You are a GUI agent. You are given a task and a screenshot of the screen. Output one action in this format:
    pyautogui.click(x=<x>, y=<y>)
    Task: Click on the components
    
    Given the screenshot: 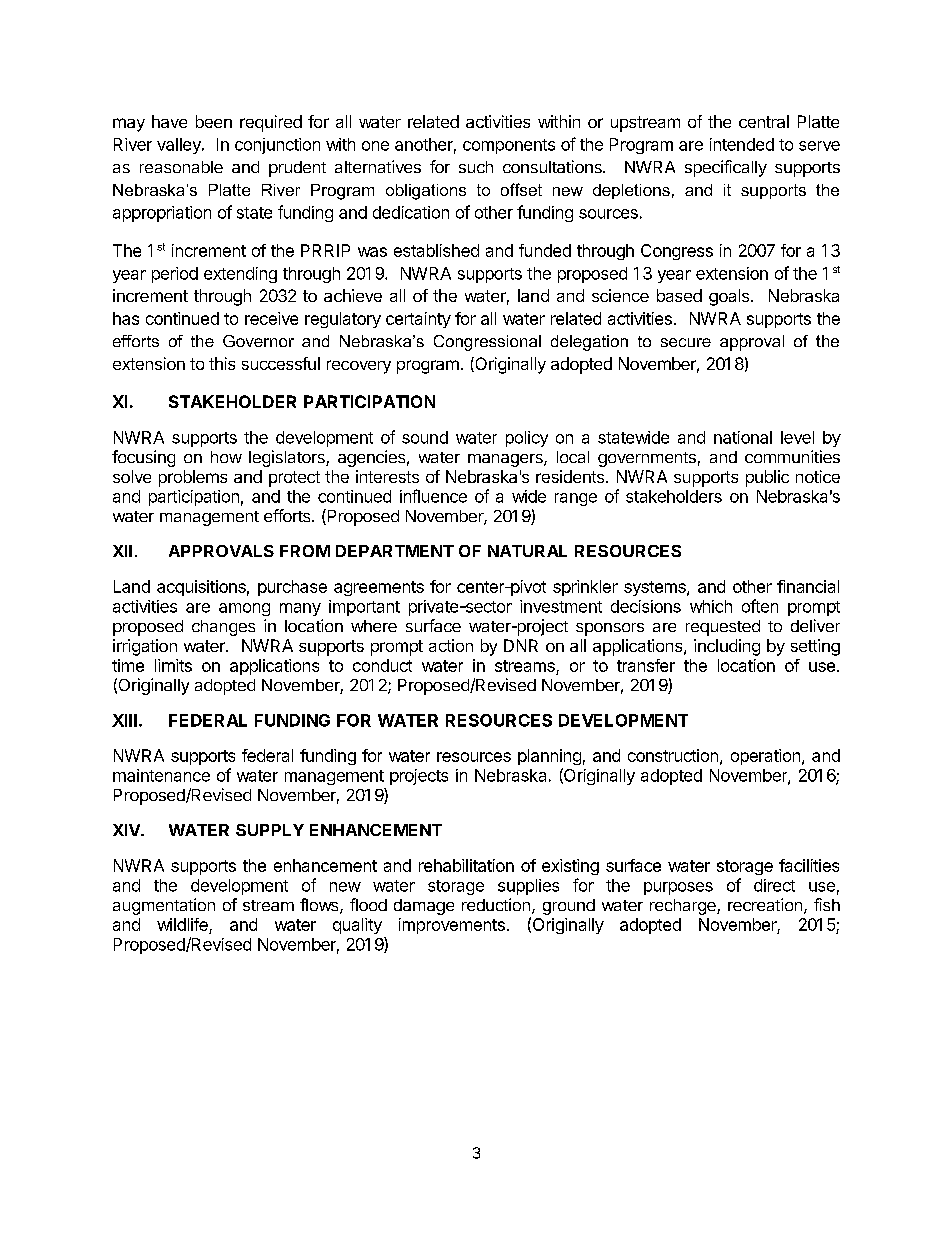 What is the action you would take?
    pyautogui.click(x=509, y=146)
